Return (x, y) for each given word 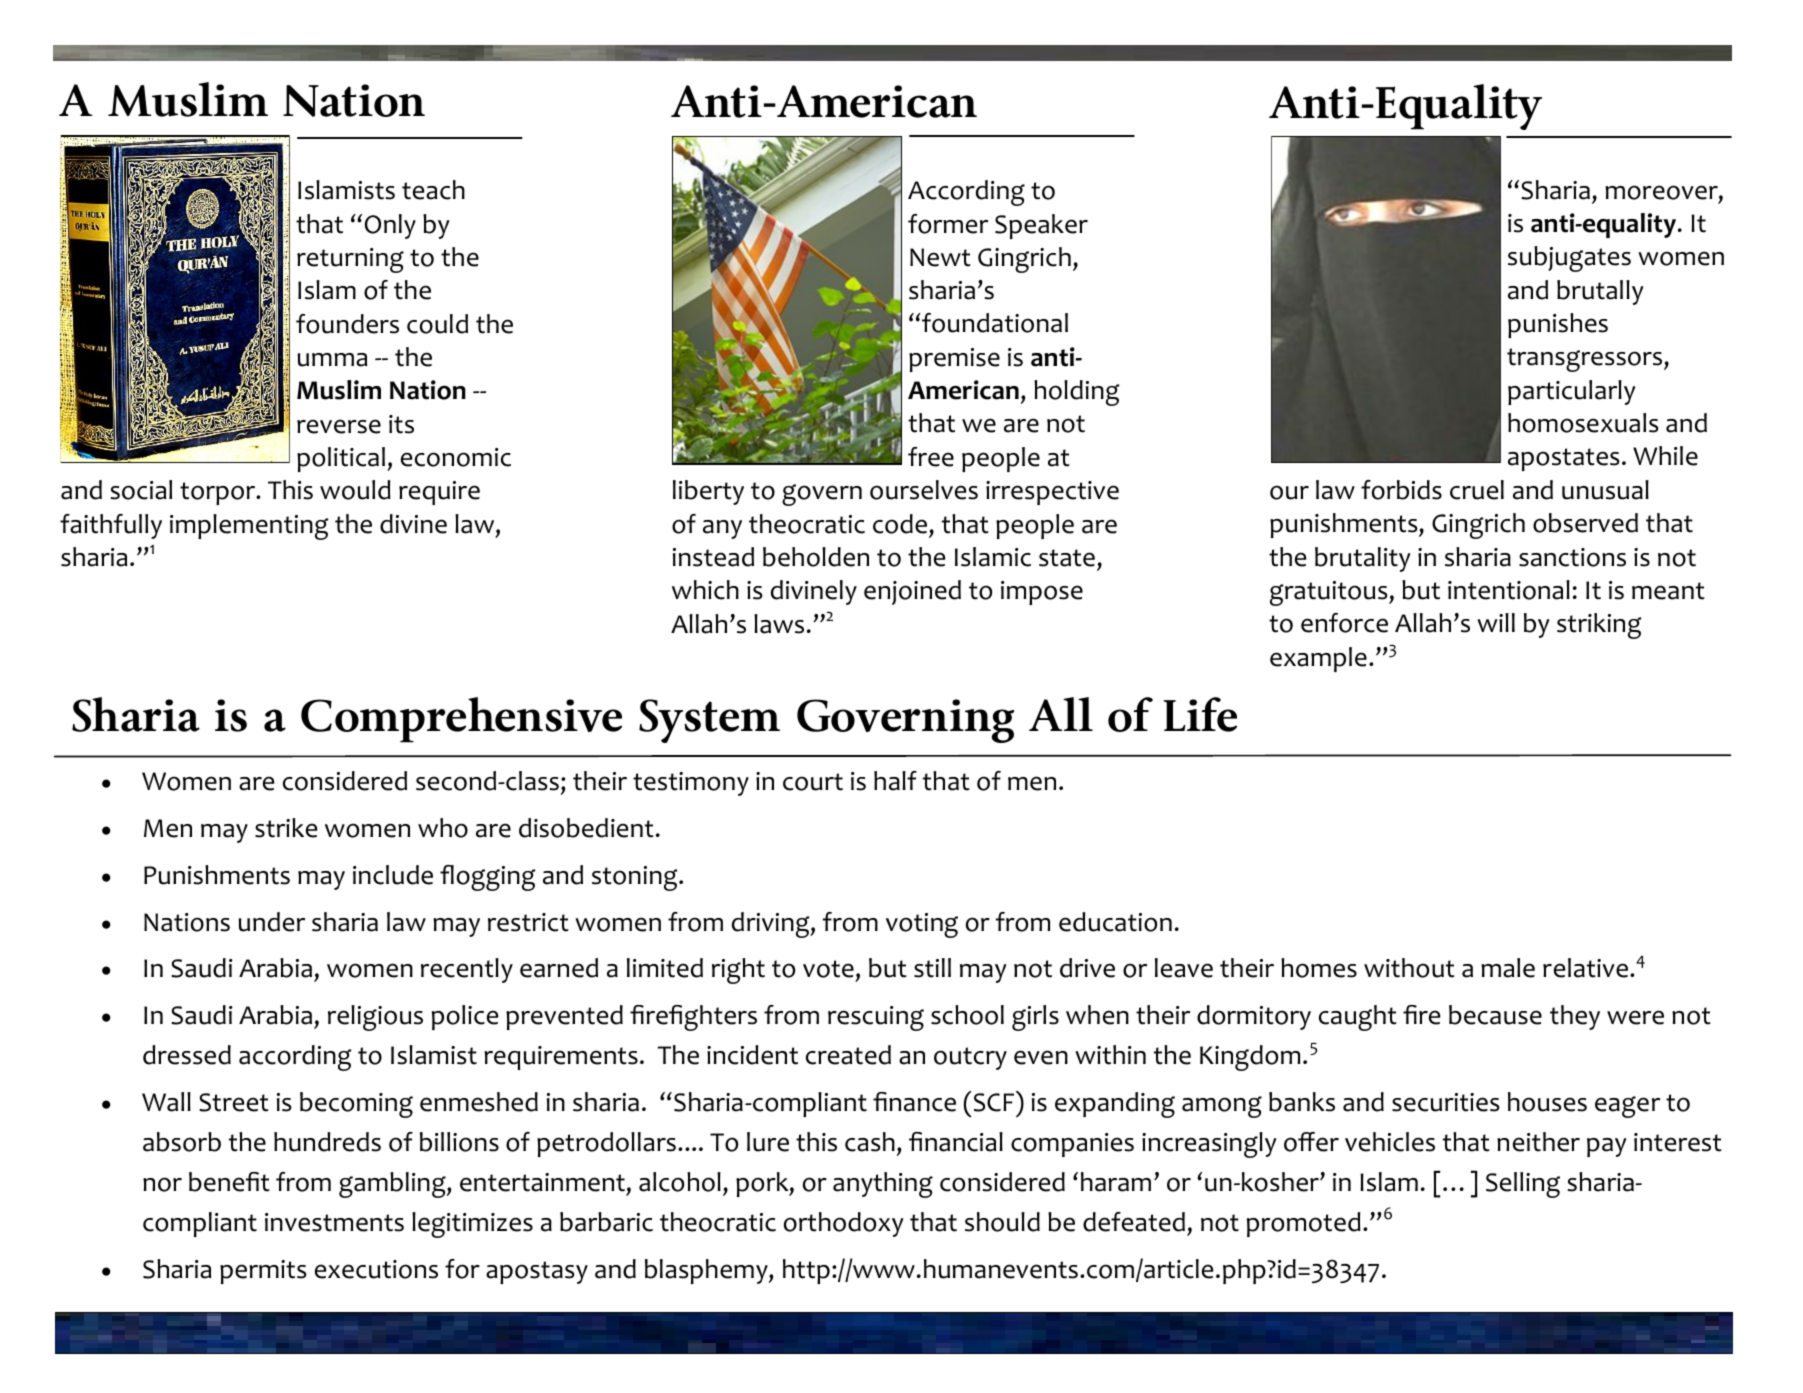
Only (390, 226)
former (948, 224)
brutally (1600, 292)
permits (263, 1272)
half (895, 781)
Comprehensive (461, 720)
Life (1200, 714)
